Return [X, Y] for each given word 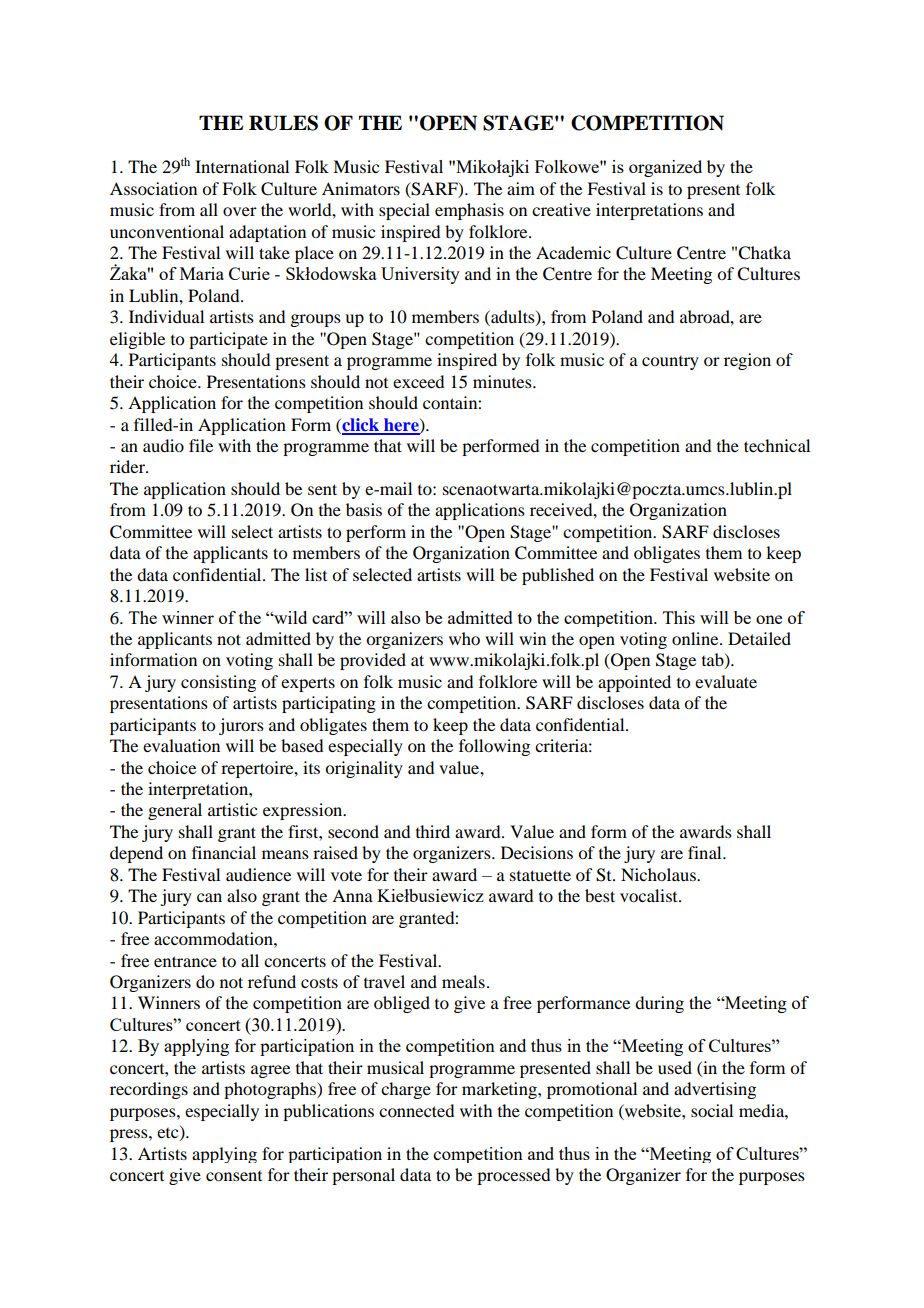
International [242, 166]
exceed [418, 381]
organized [665, 168]
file [201, 445]
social [712, 1110]
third [433, 831]
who [464, 638]
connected [416, 1110]
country [670, 363]
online [696, 638]
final [706, 852]
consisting [218, 683]
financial [224, 852]
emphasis [469, 211]
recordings [149, 1090]
